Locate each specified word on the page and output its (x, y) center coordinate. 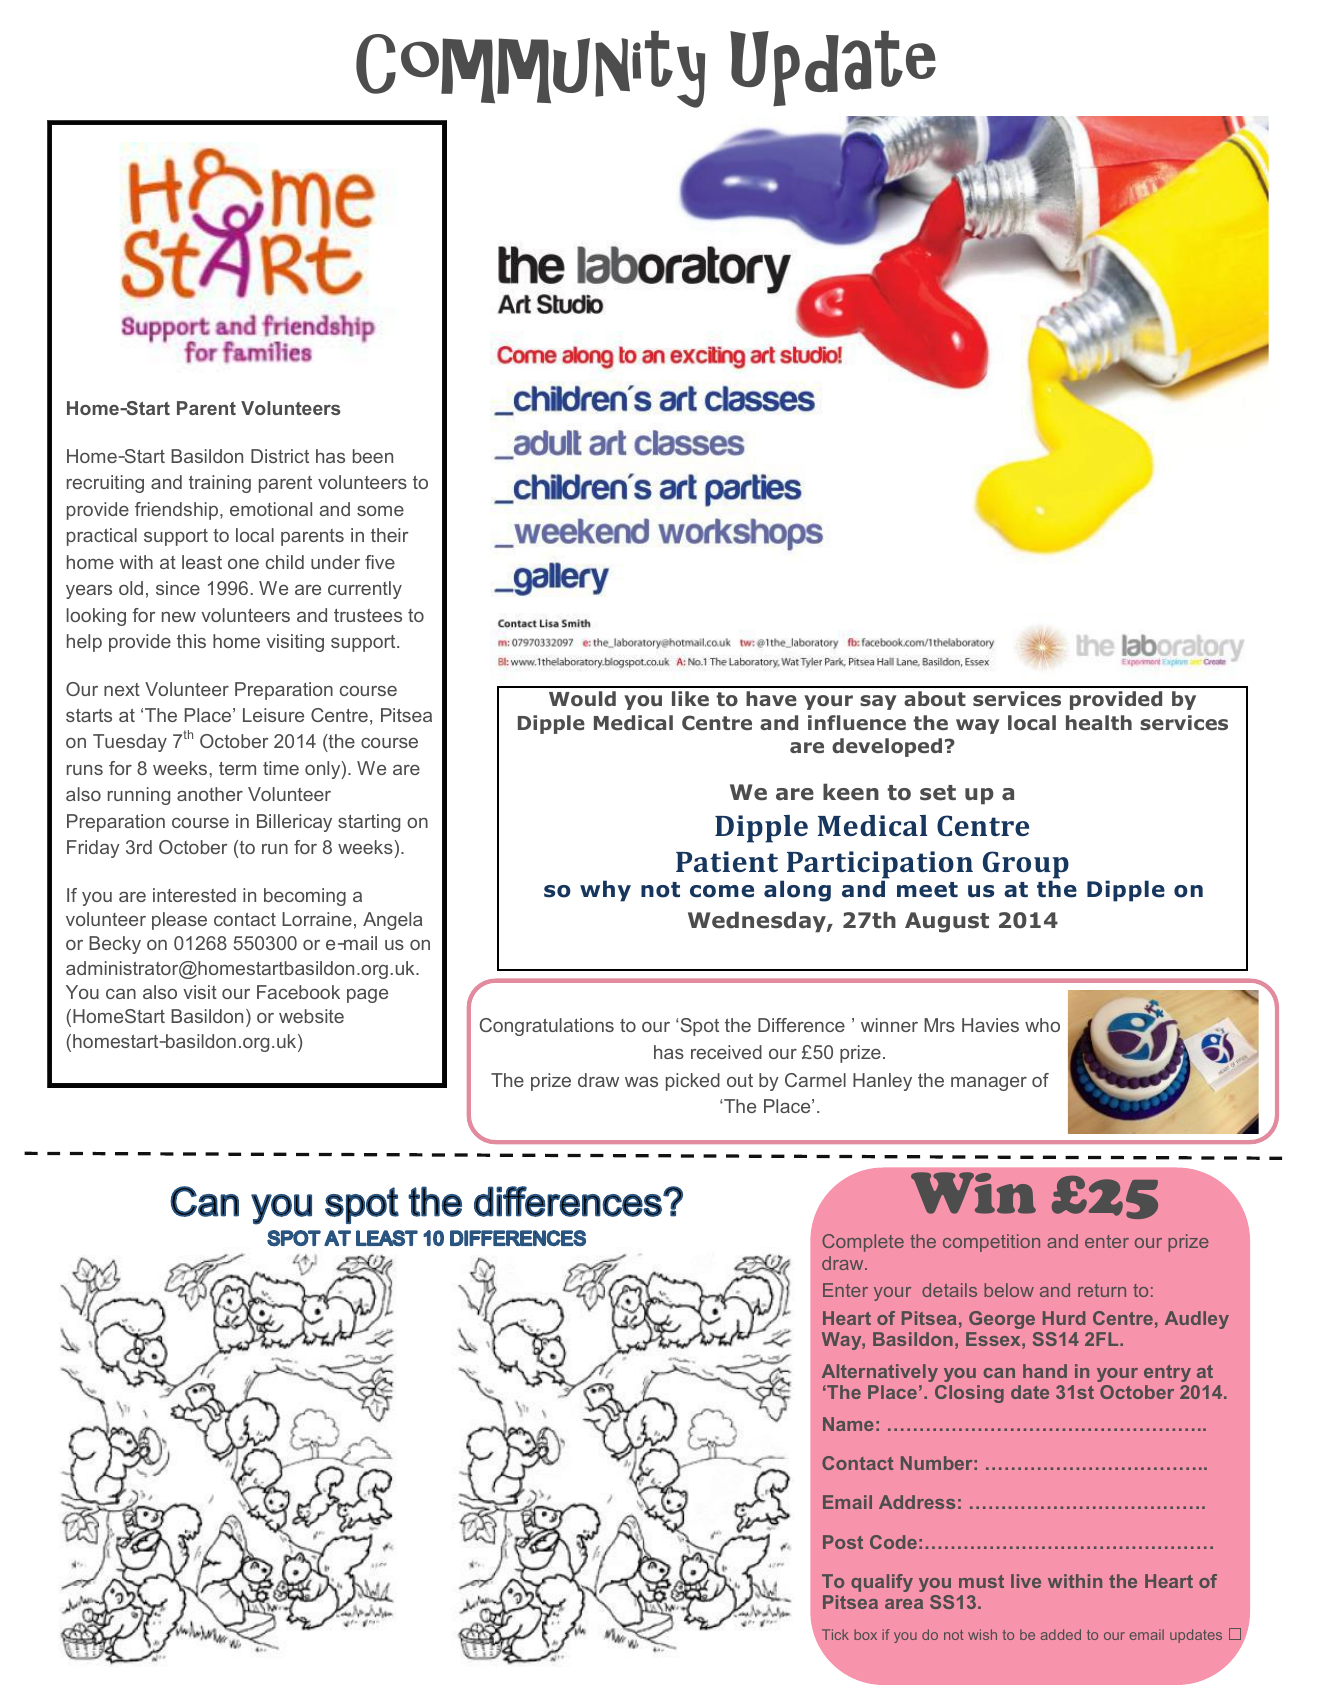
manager (989, 1084)
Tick (835, 1634)
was (641, 1082)
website (311, 1016)
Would (582, 699)
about (935, 699)
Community (530, 69)
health (1099, 722)
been (373, 456)
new (179, 617)
